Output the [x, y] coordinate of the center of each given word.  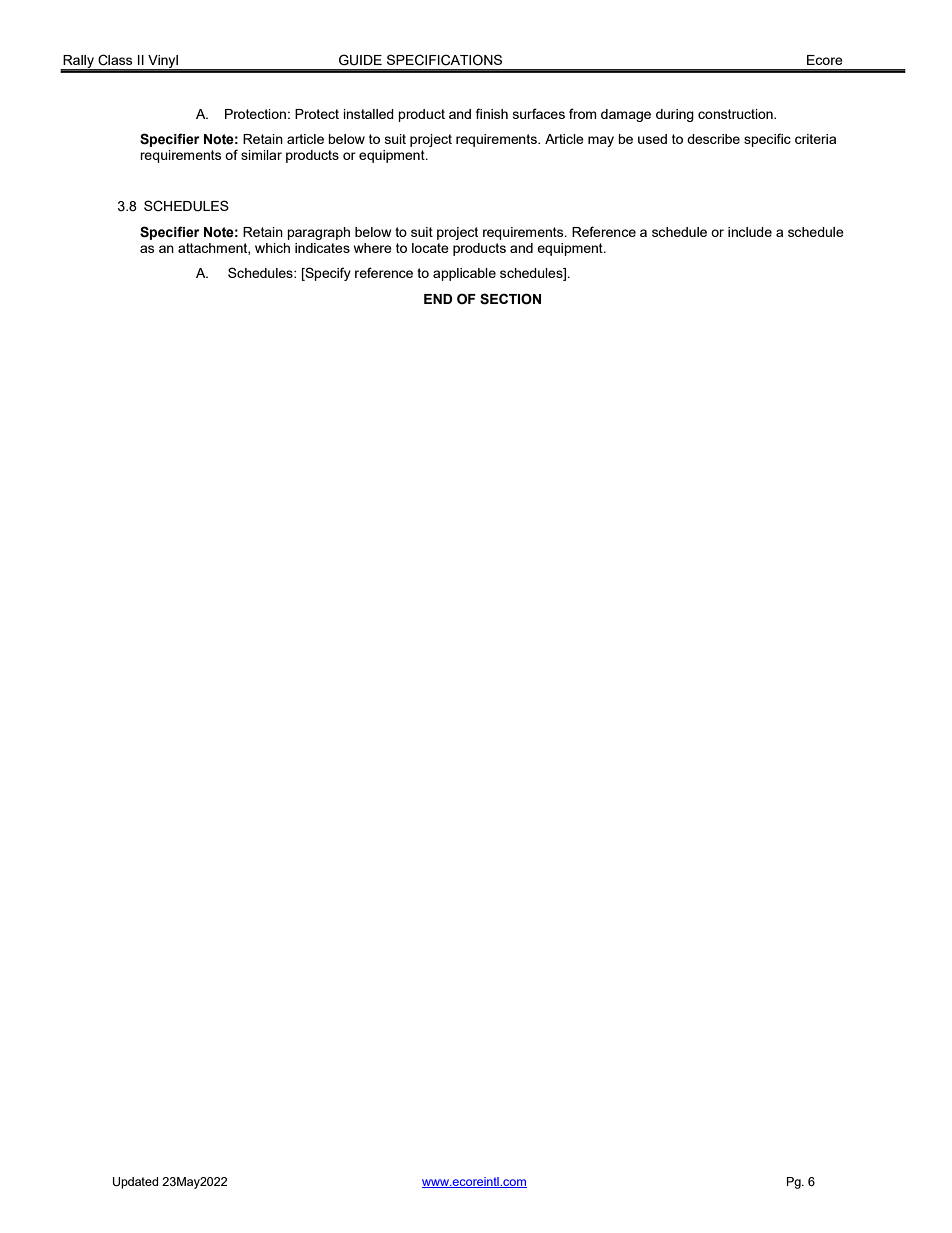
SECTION [510, 299]
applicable [464, 274]
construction [736, 114]
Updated [135, 1183]
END [438, 299]
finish [492, 113]
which [272, 248]
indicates [322, 248]
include [750, 232]
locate [430, 248]
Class [115, 60]
